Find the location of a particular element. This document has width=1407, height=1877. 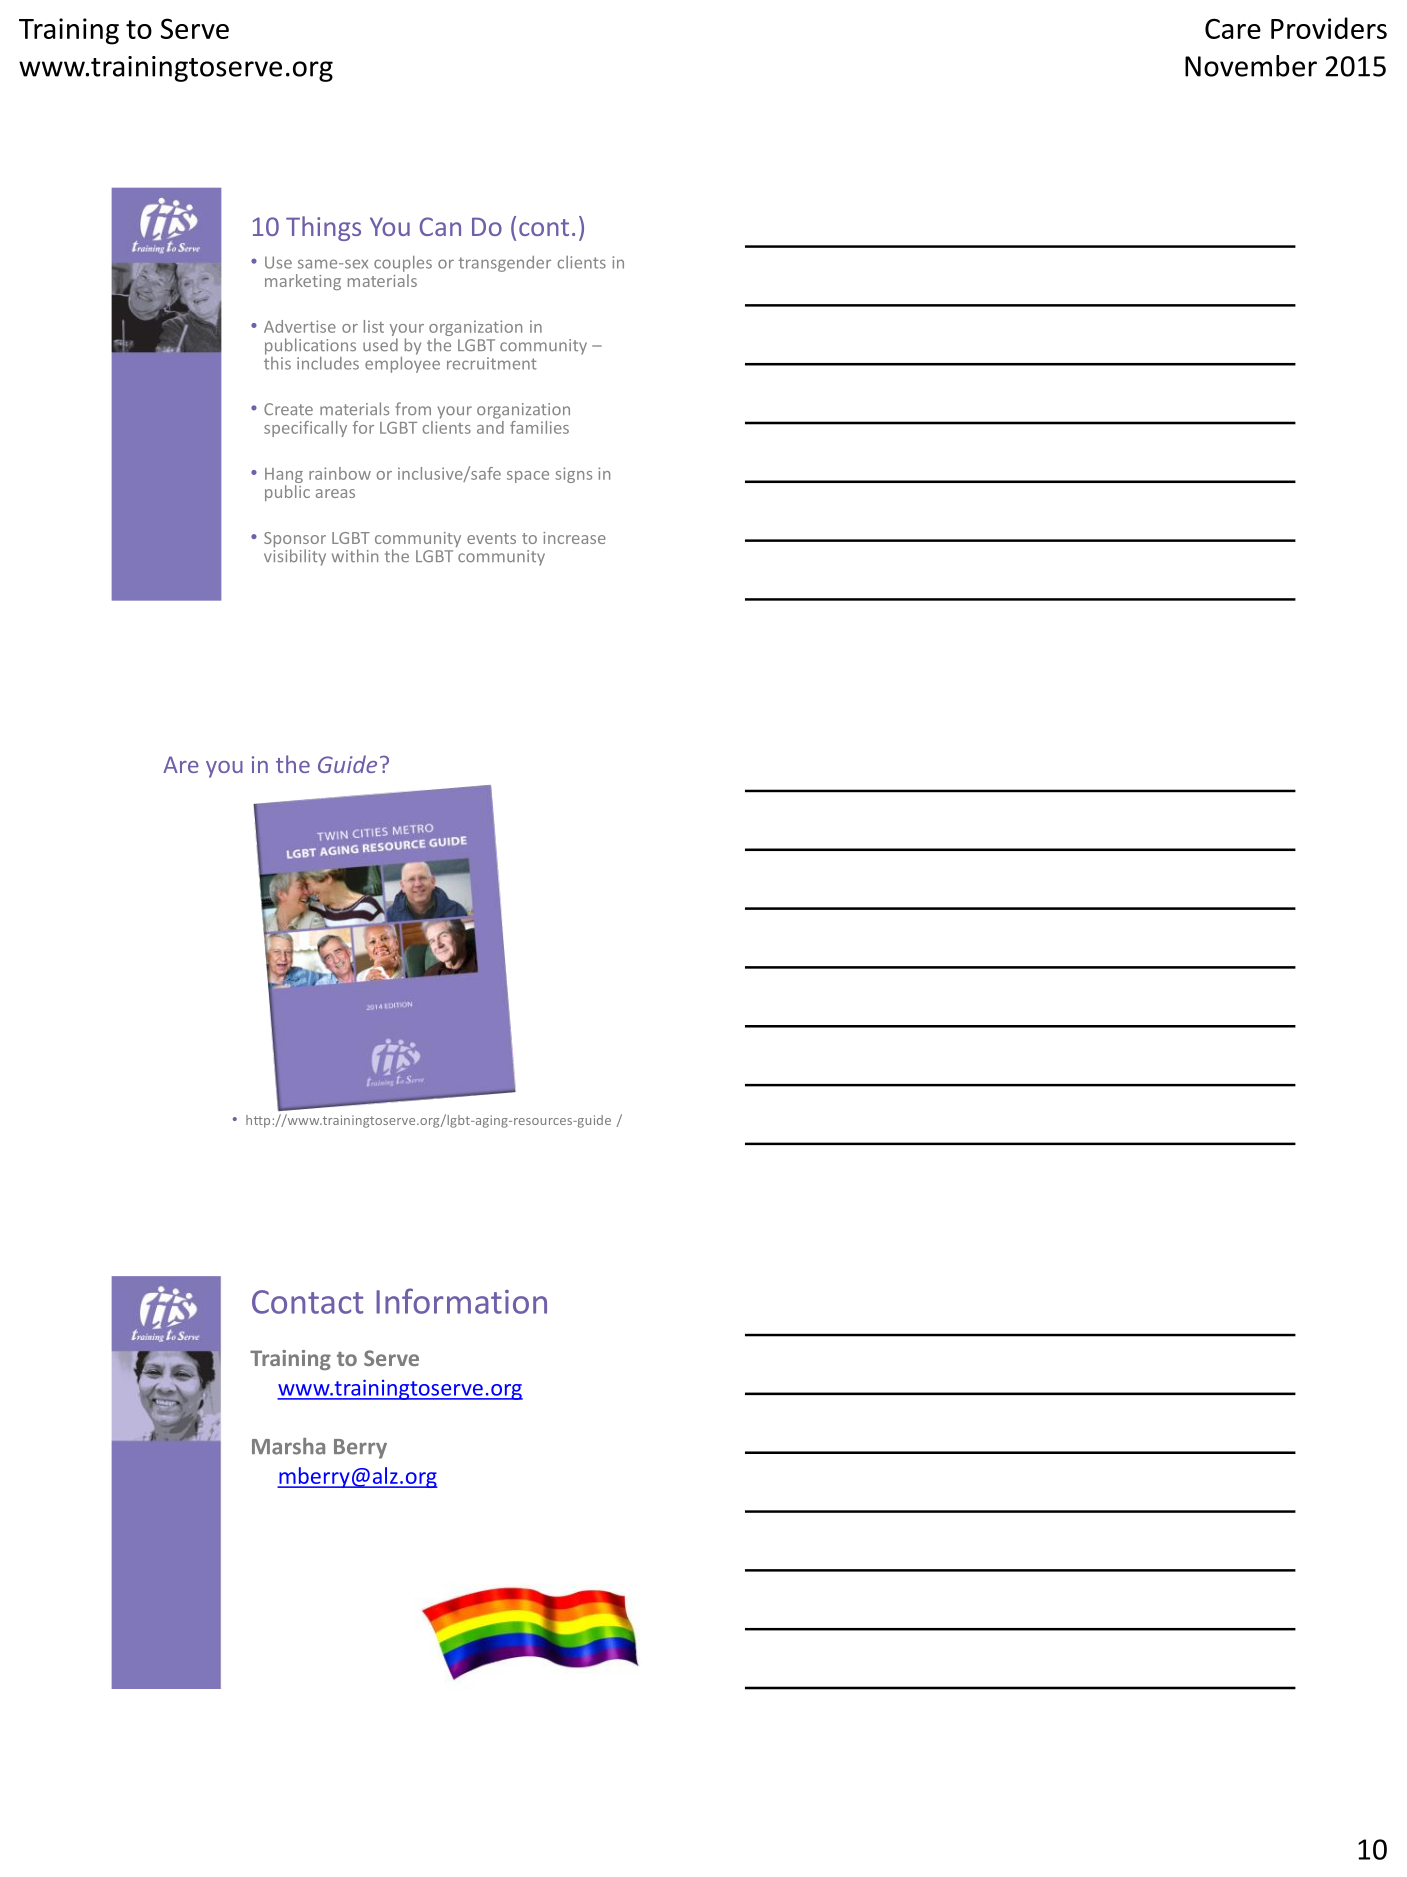

Can is located at coordinates (440, 226).
